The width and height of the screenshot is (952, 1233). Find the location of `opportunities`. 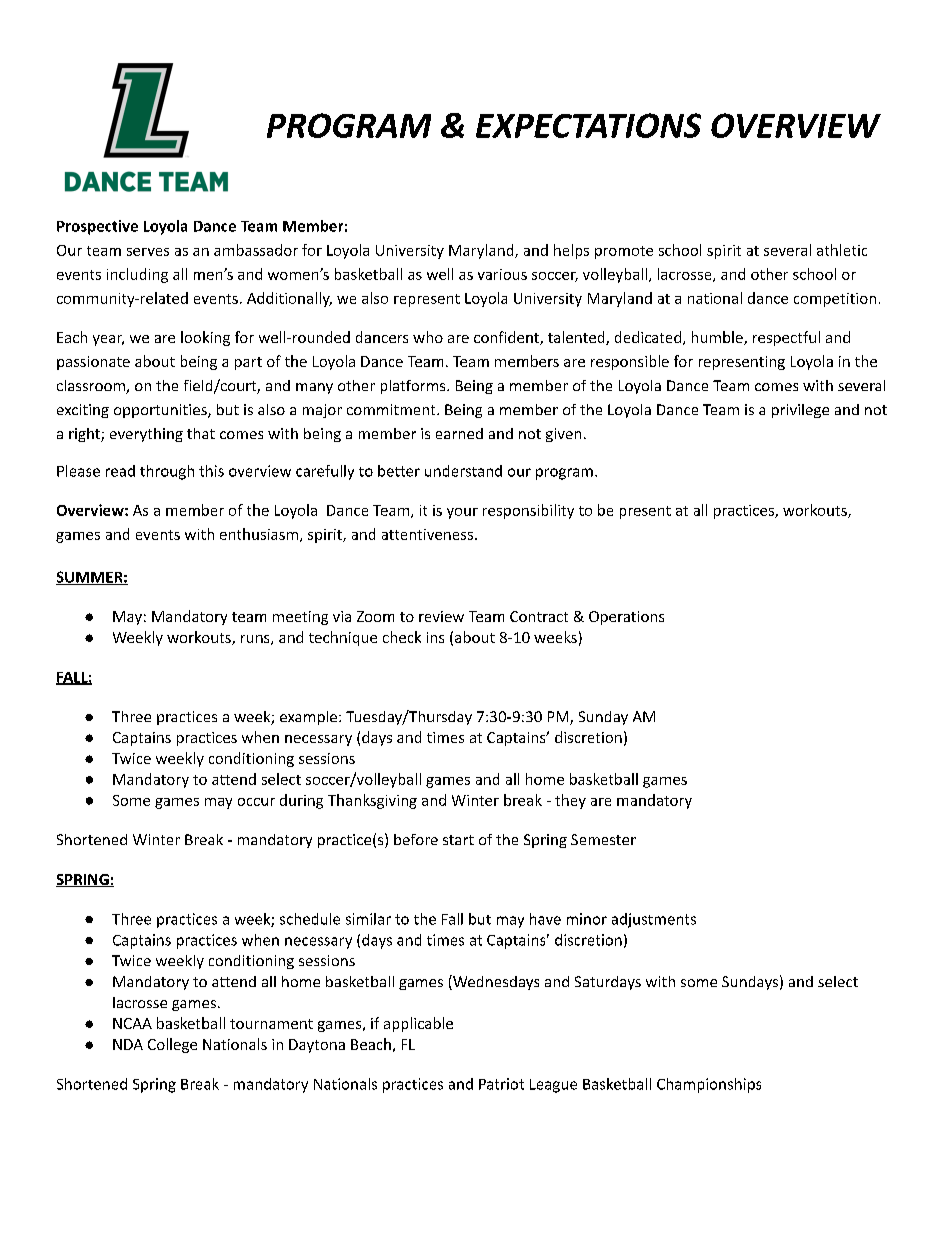

opportunities is located at coordinates (161, 411).
